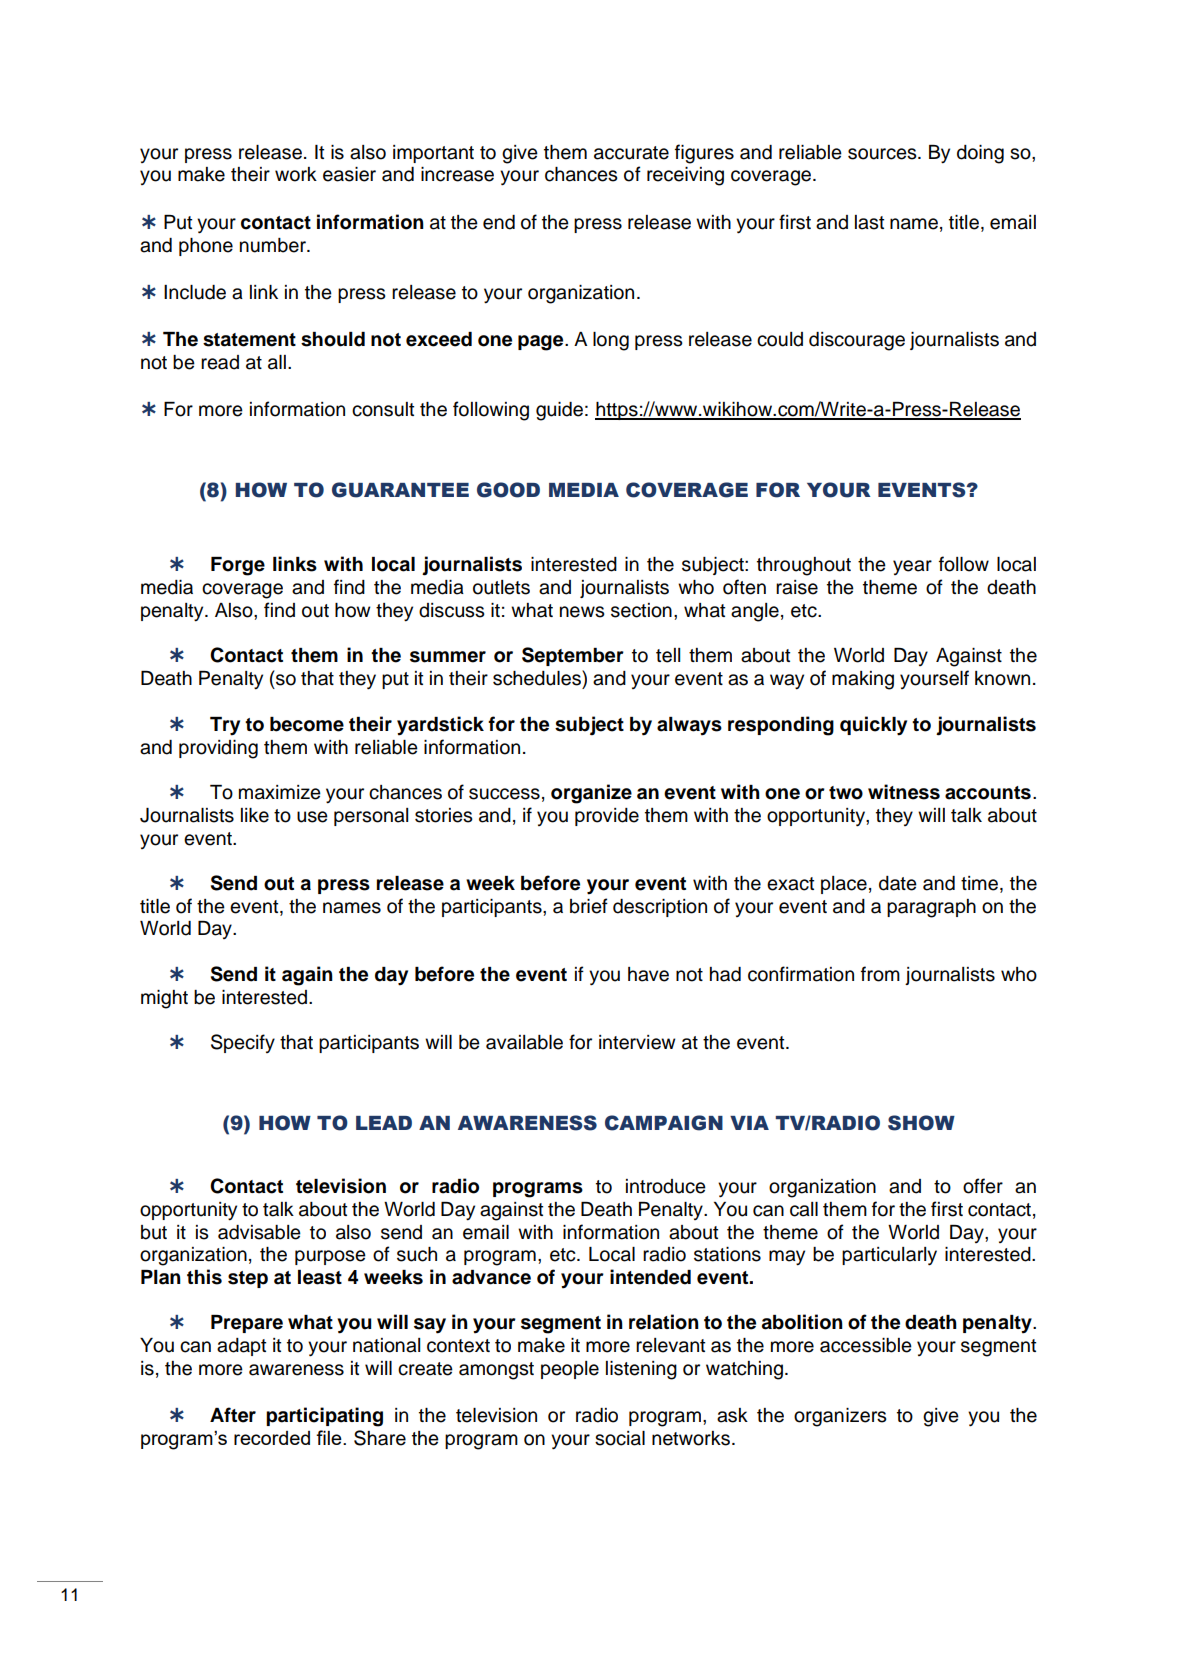 Image resolution: width=1178 pixels, height=1666 pixels. I want to click on number, so click(274, 245).
